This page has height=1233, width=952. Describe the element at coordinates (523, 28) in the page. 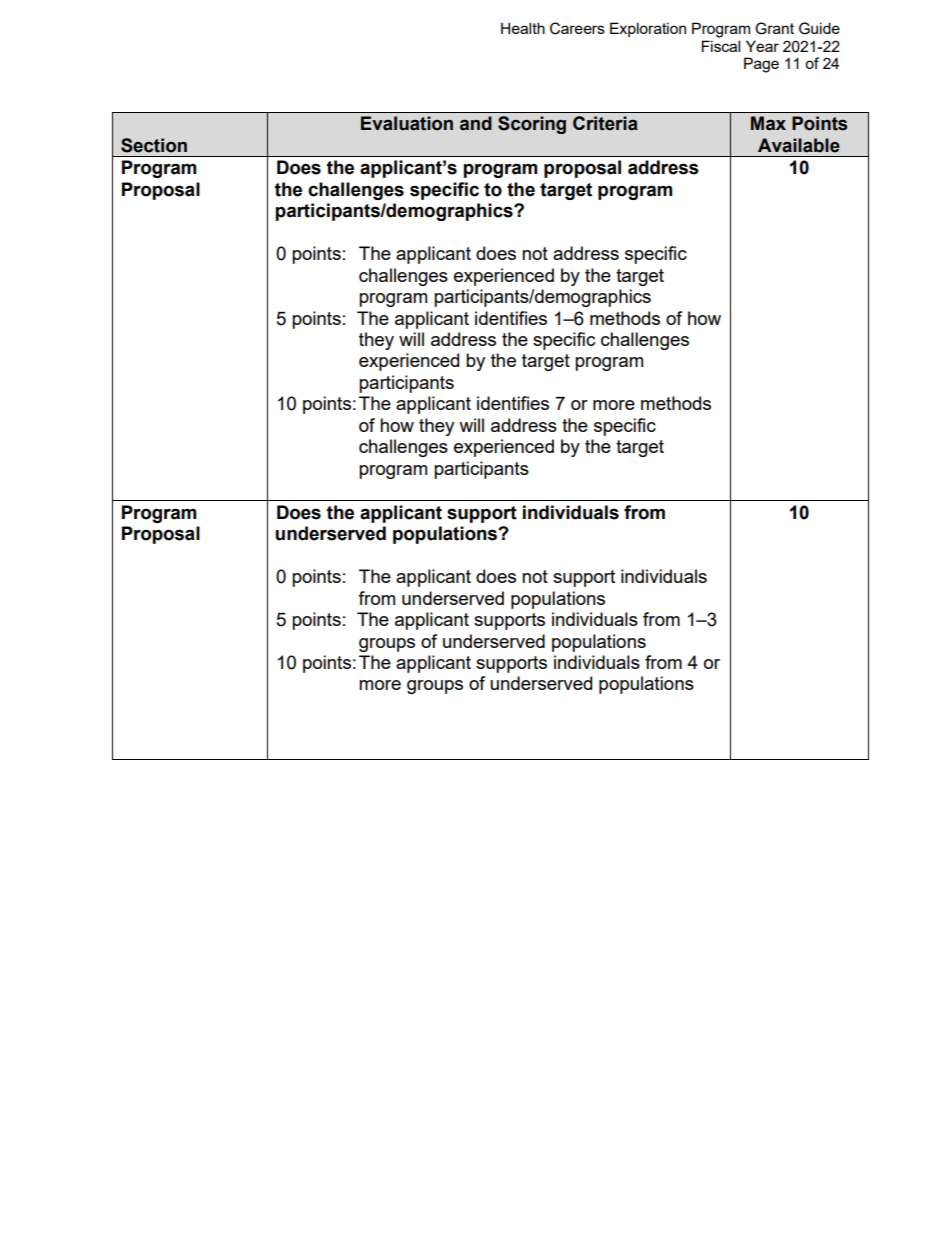

I see `Health` at that location.
